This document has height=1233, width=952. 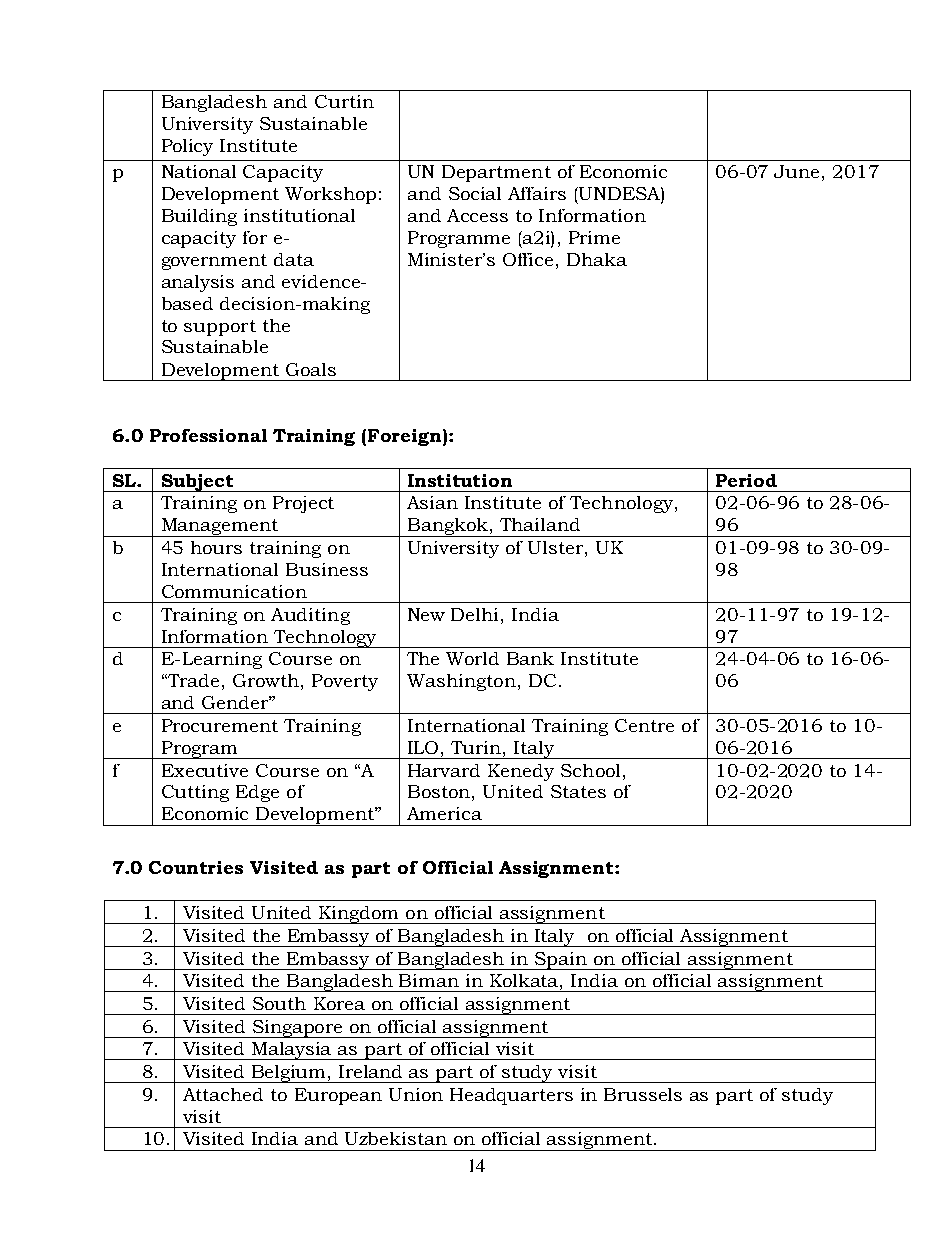 What do you see at coordinates (475, 193) in the document?
I see `Social` at bounding box center [475, 193].
